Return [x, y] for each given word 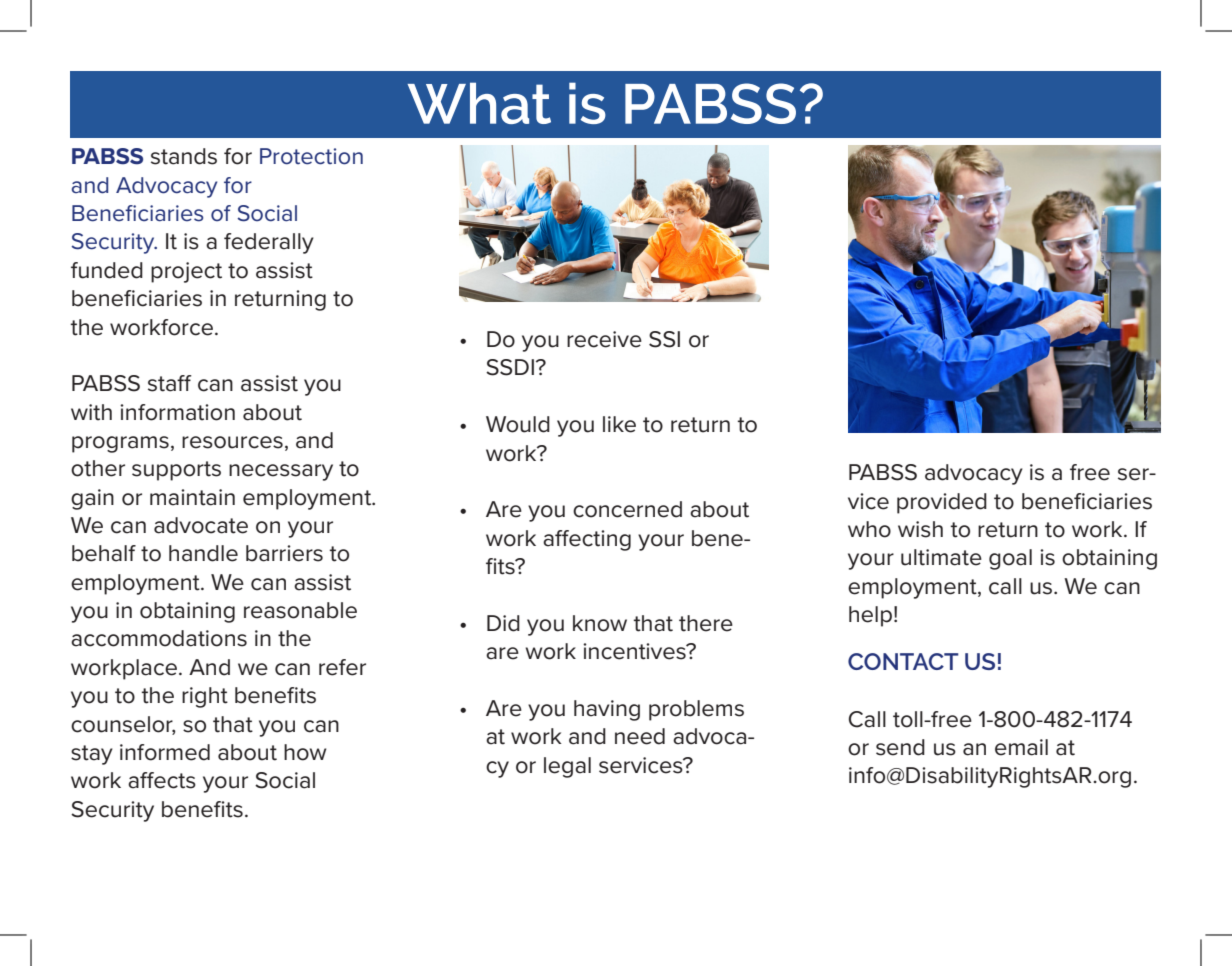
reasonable [300, 610]
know [600, 623]
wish [920, 529]
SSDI [510, 367]
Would [518, 424]
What [479, 103]
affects [162, 780]
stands [184, 156]
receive [604, 339]
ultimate [941, 557]
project [186, 272]
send [900, 747]
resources [232, 442]
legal [567, 767]
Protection [311, 156]
